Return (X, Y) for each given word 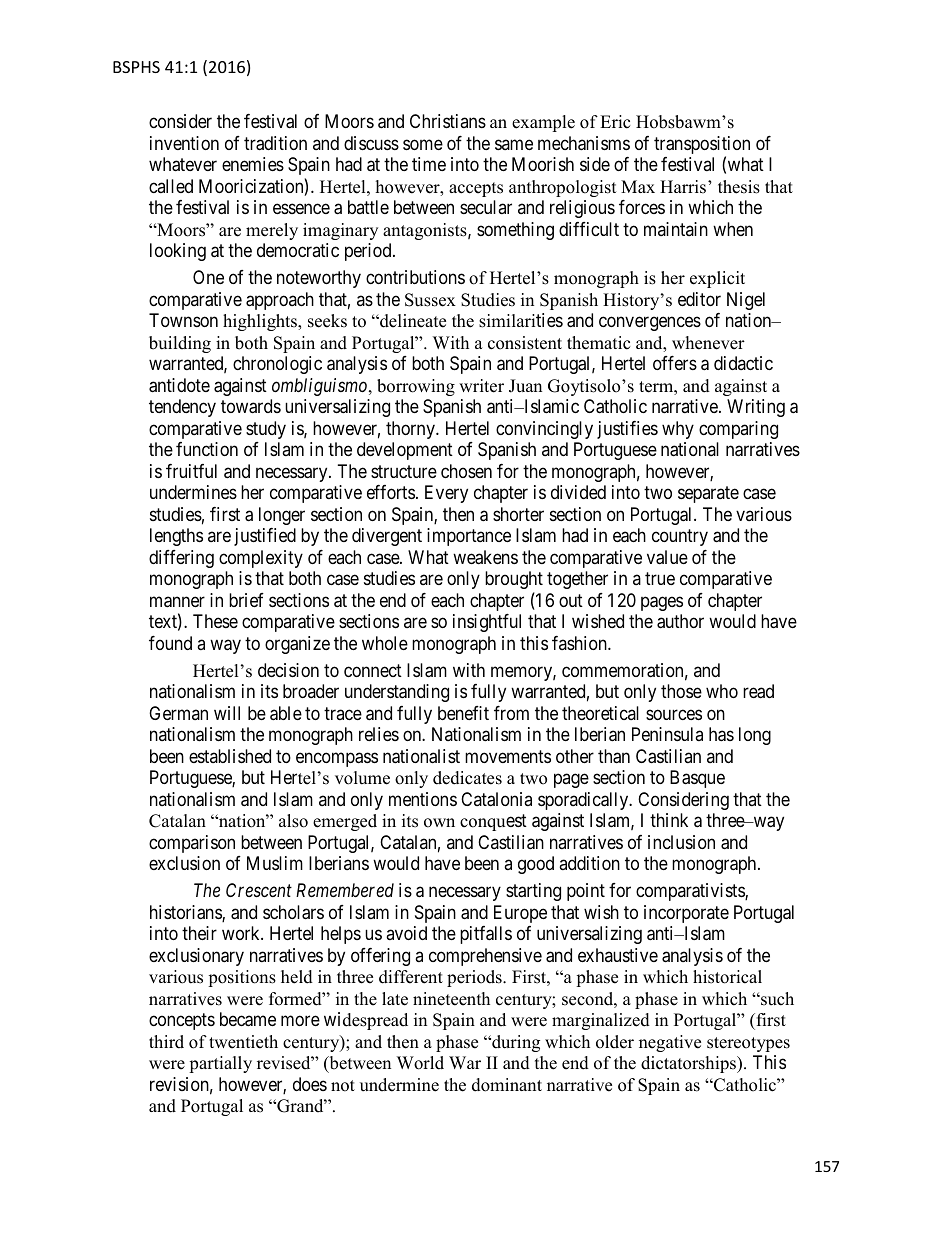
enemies (253, 164)
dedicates (467, 778)
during (515, 1043)
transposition (702, 146)
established (230, 756)
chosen (466, 471)
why (678, 430)
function (207, 449)
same (514, 144)
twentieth (243, 1042)
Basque (697, 779)
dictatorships (689, 1064)
